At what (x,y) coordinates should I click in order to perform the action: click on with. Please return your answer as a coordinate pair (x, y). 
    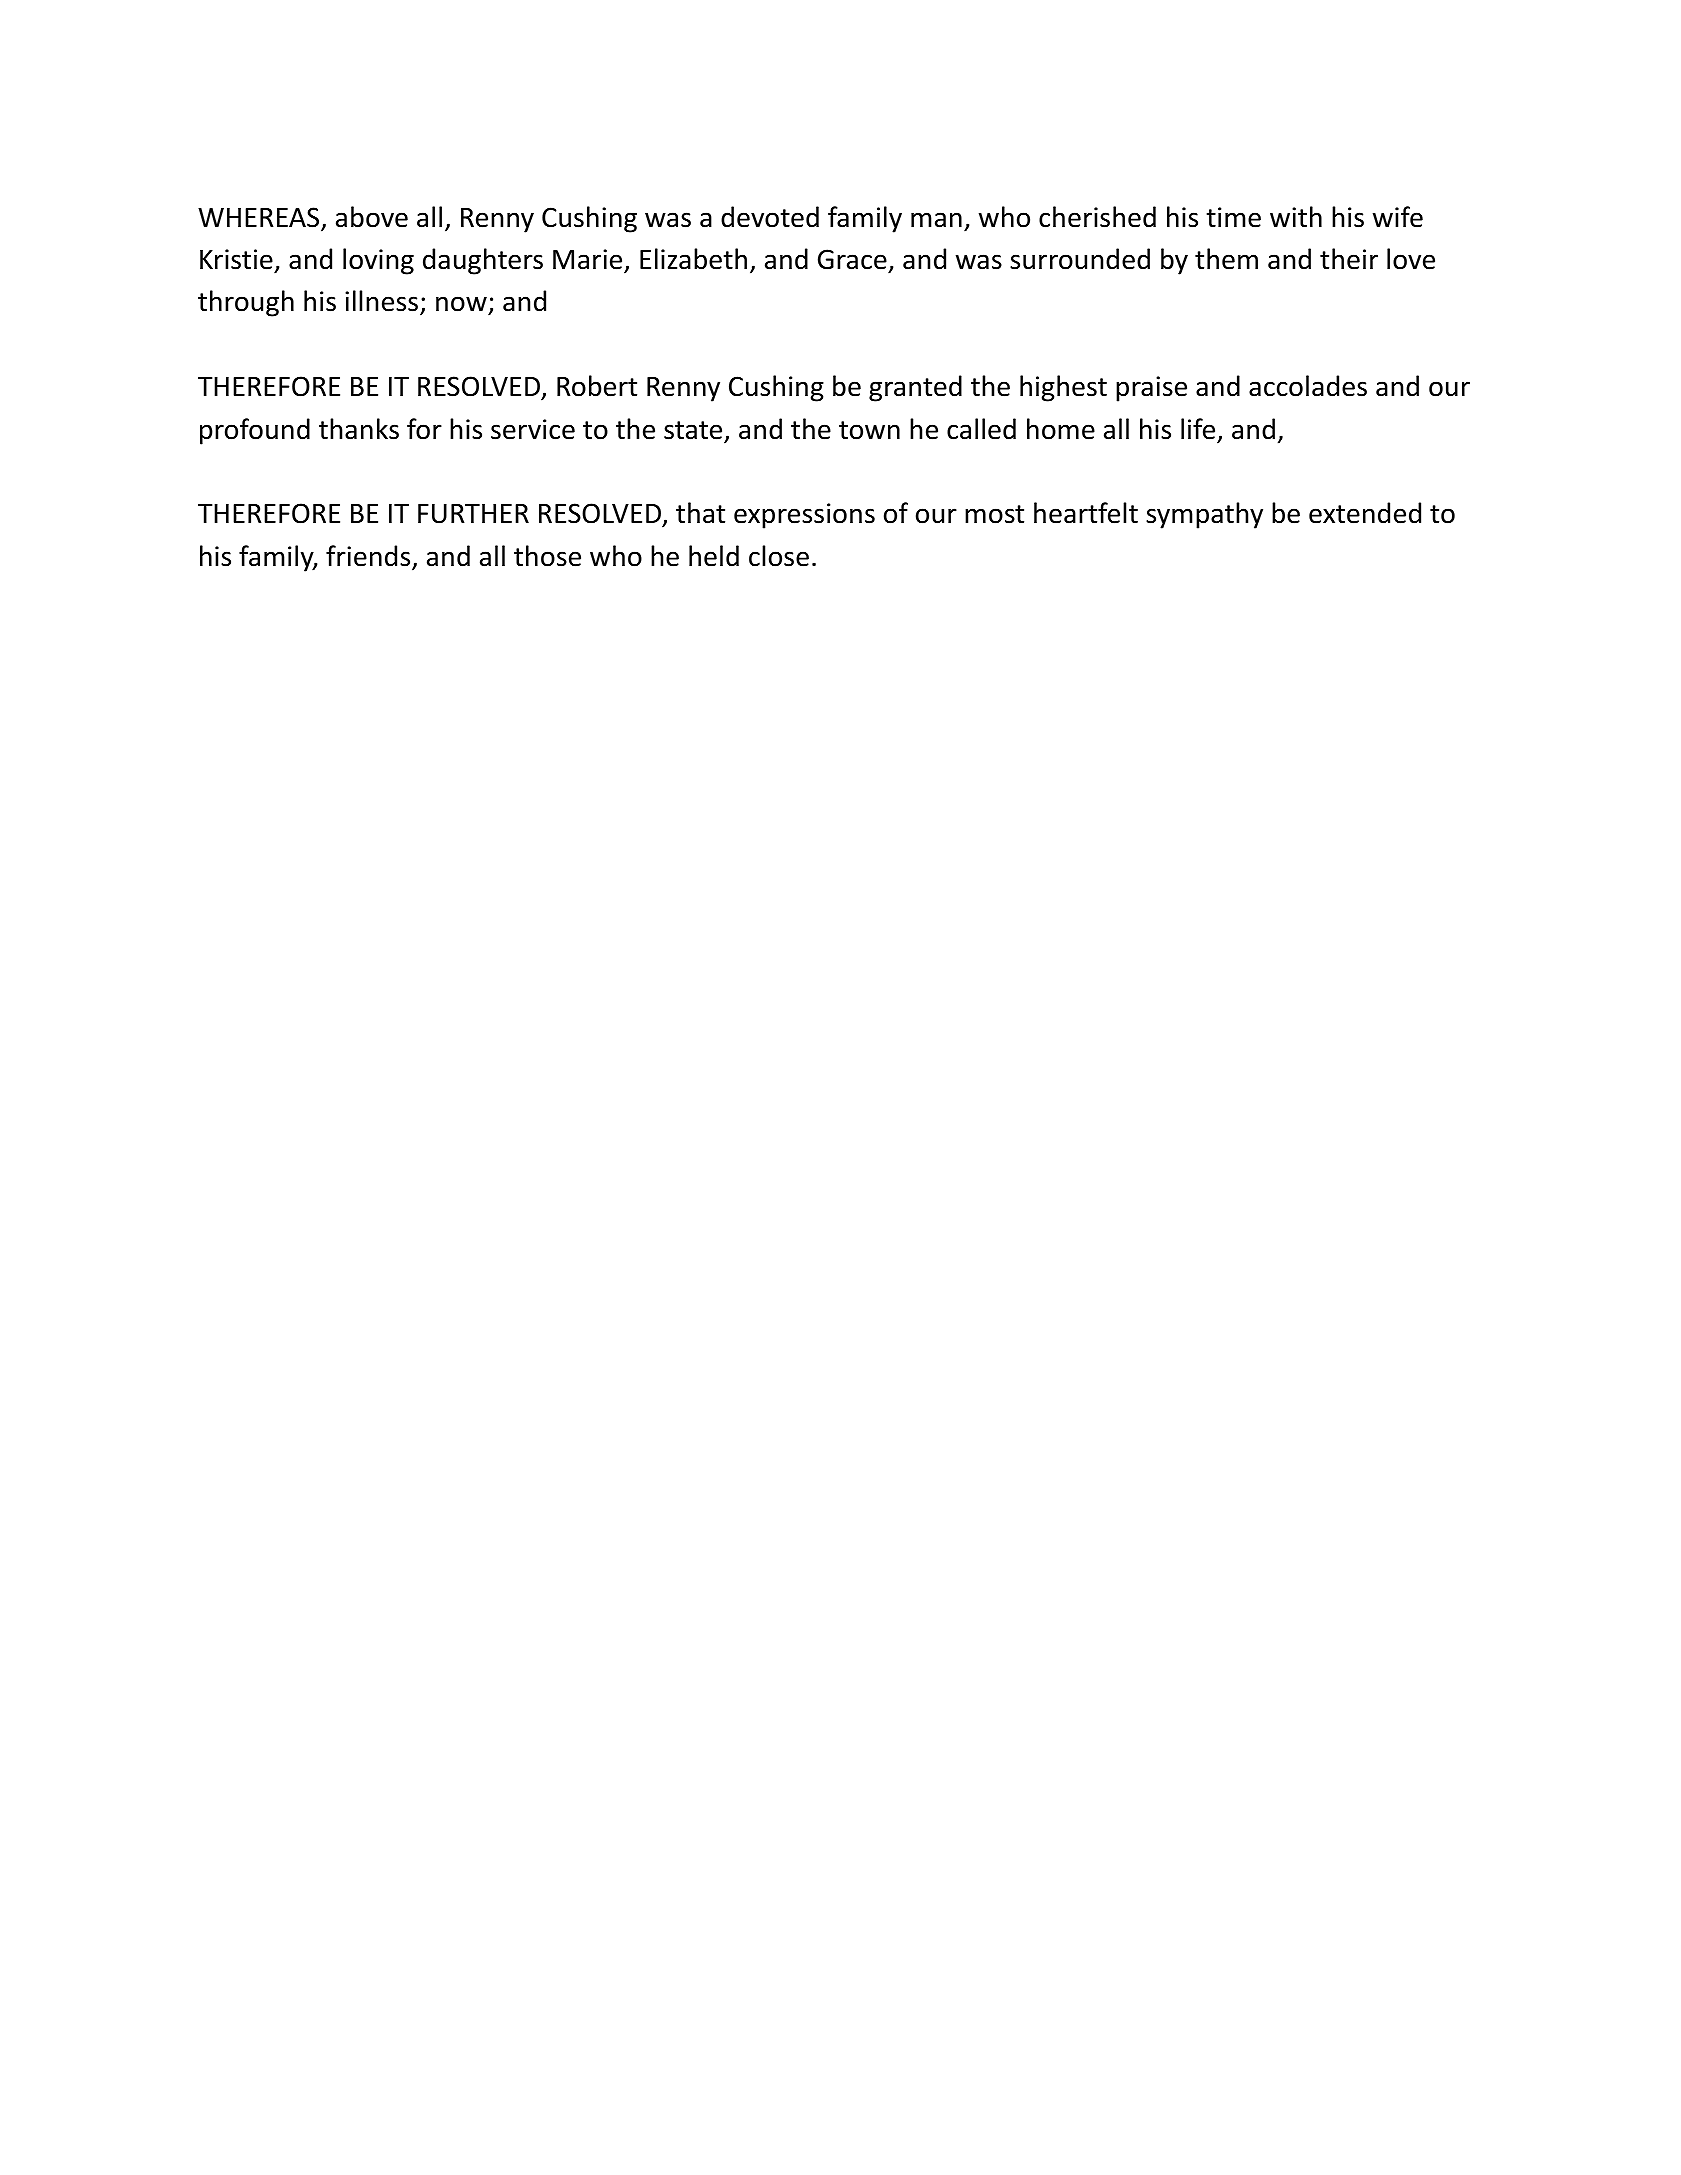
    Looking at the image, I should click on (1296, 217).
